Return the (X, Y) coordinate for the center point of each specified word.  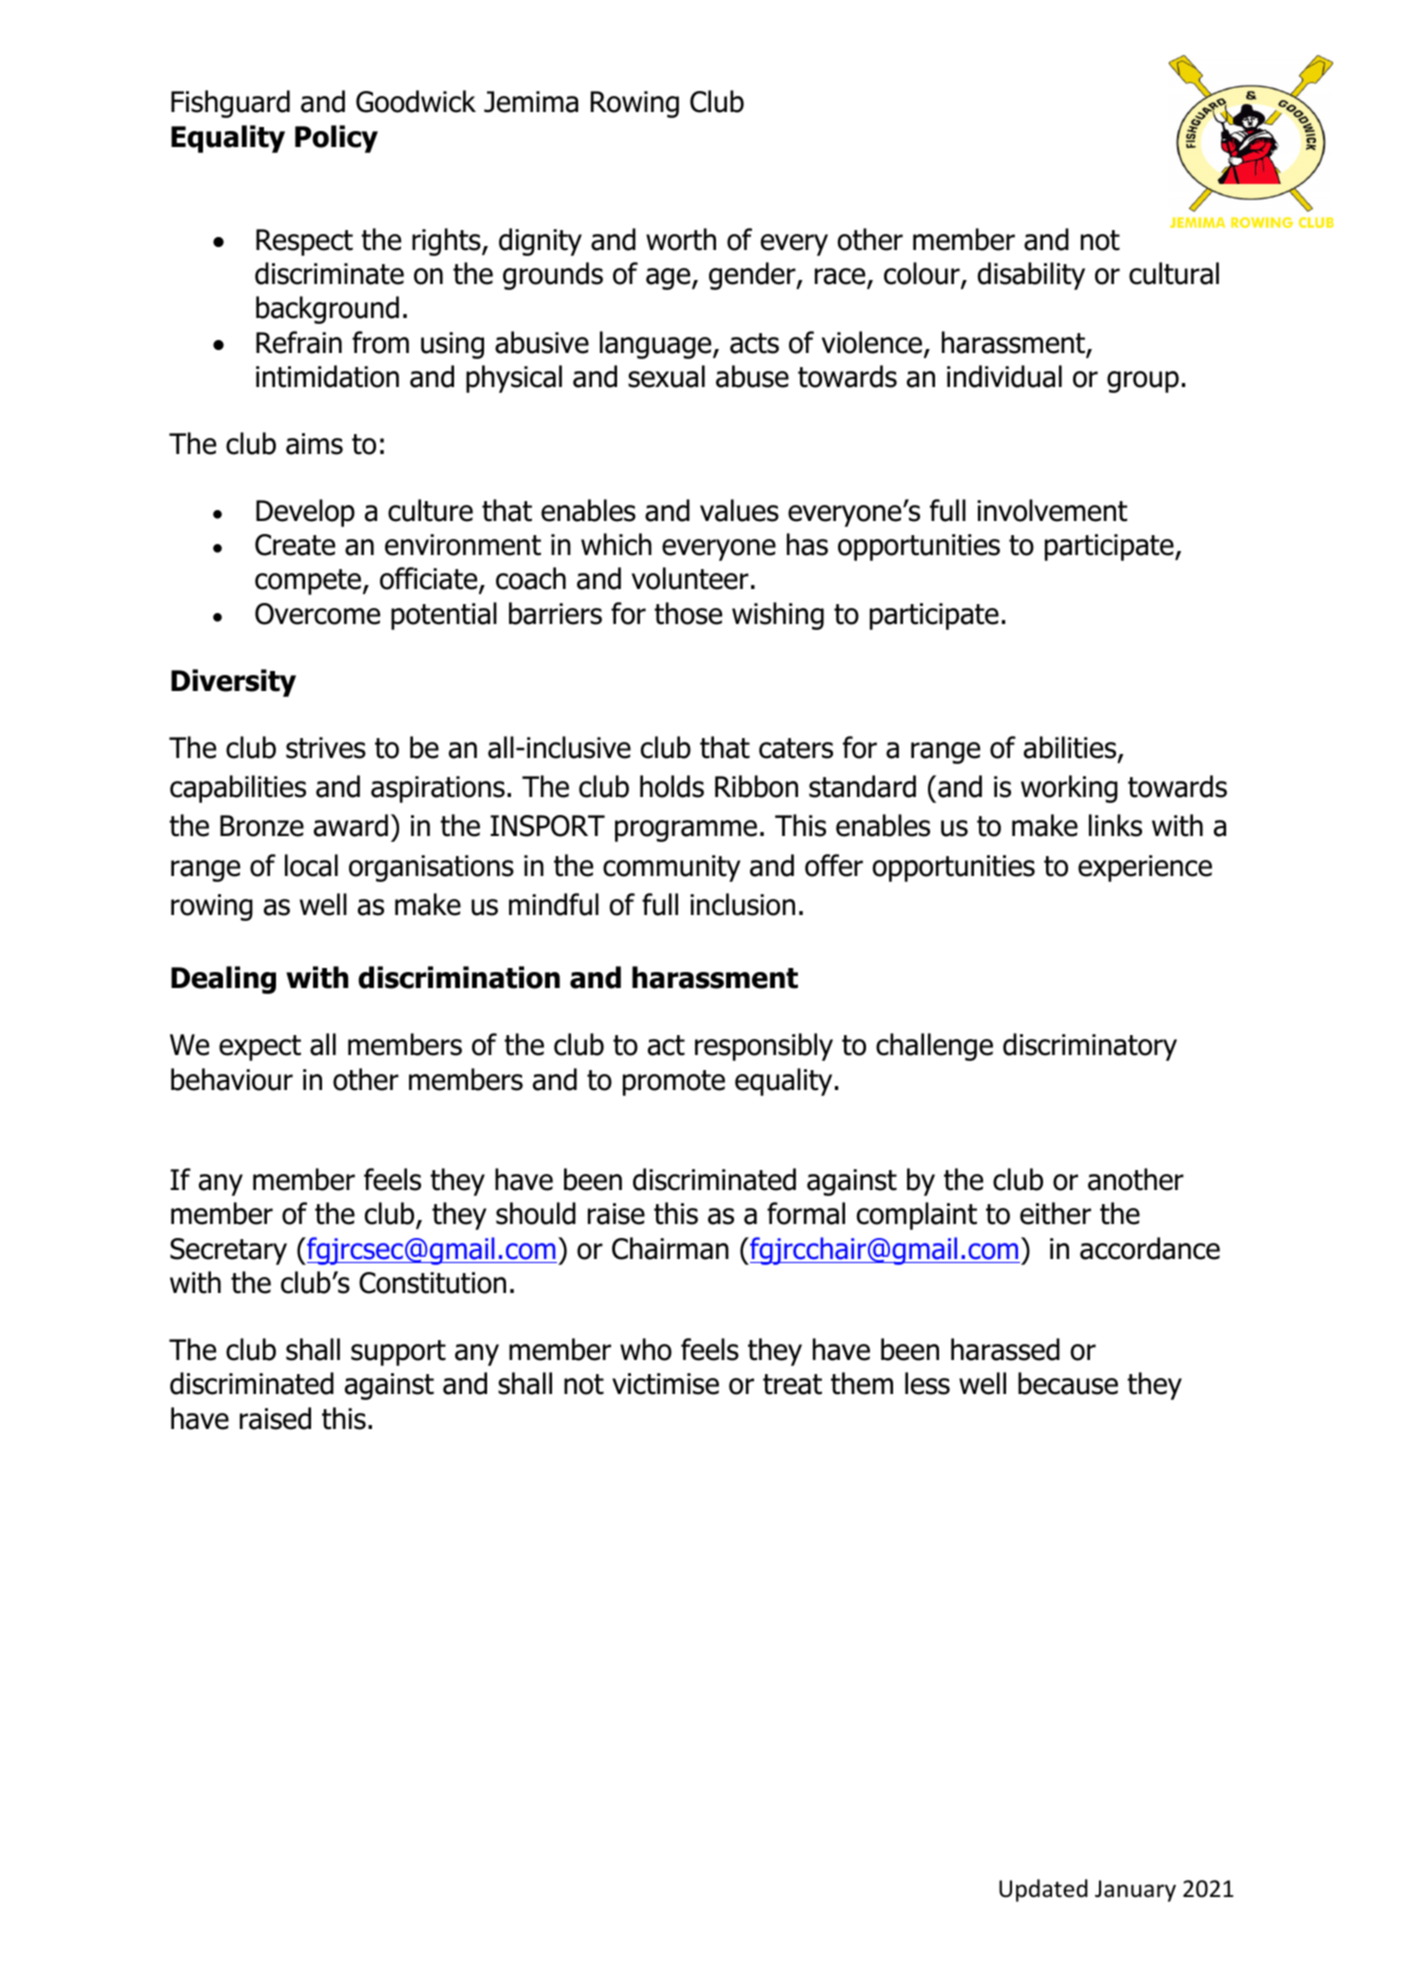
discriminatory (1090, 1047)
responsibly (764, 1047)
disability (1031, 276)
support (398, 1353)
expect (260, 1048)
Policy (336, 139)
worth (681, 239)
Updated (1043, 1890)
